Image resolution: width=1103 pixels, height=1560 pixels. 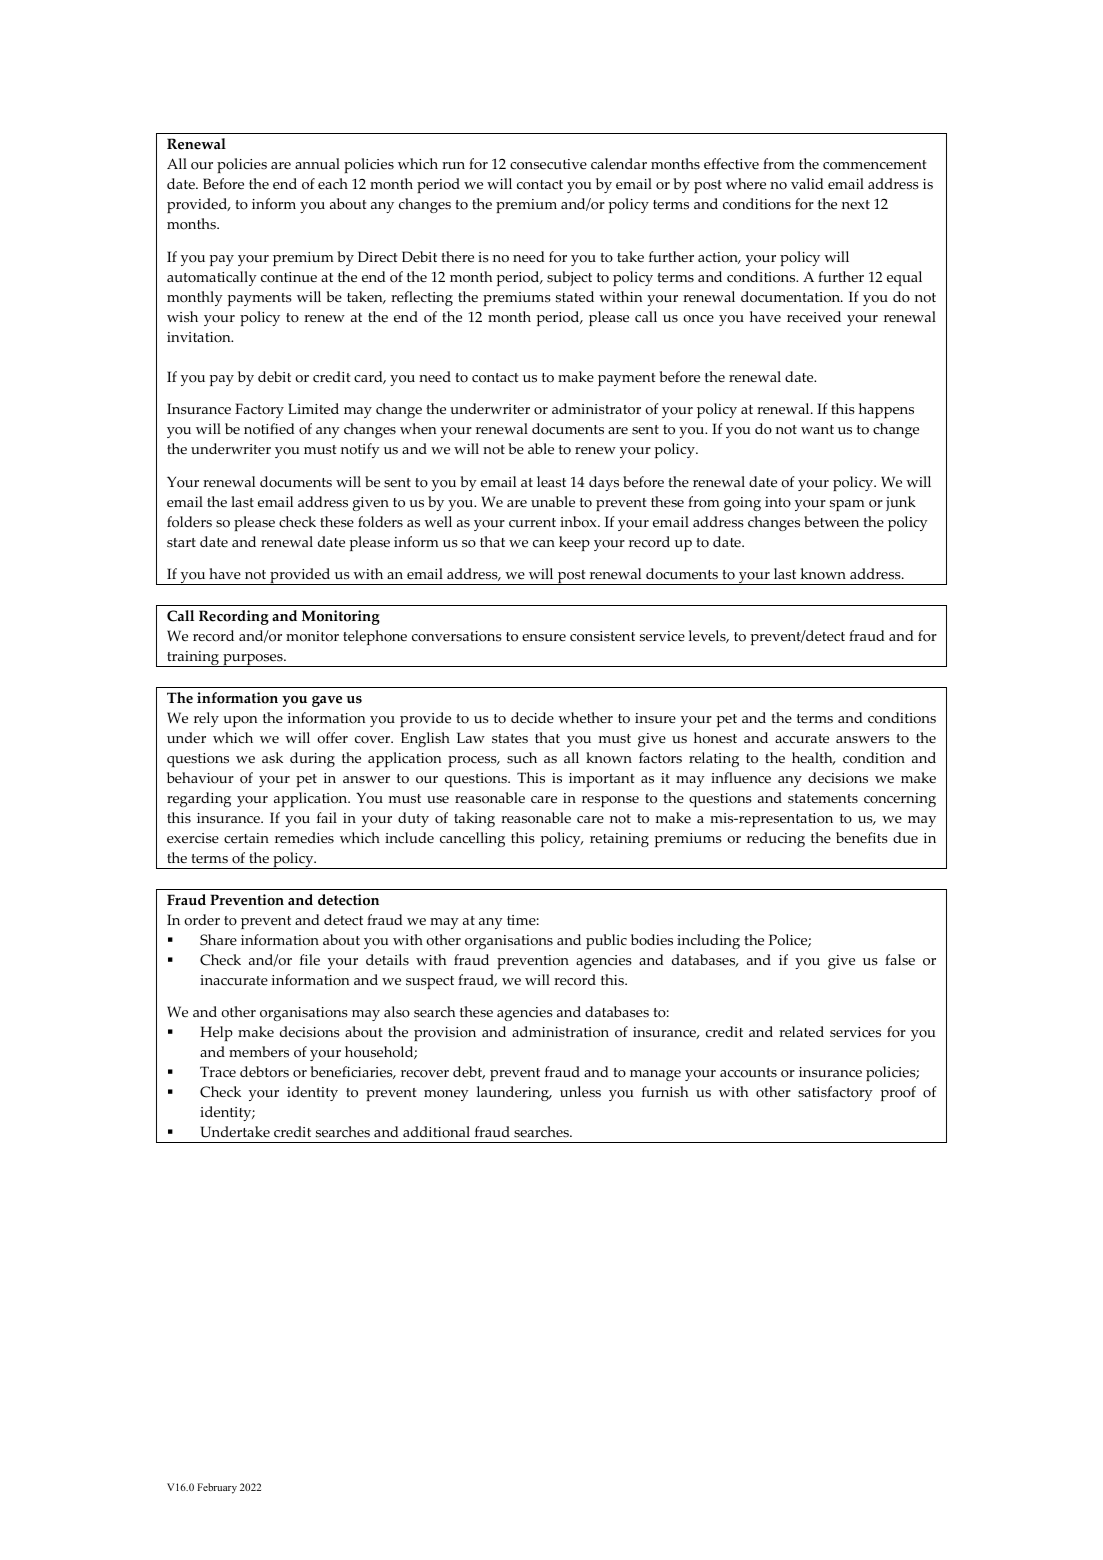 What do you see at coordinates (807, 183) in the page?
I see `valid` at bounding box center [807, 183].
